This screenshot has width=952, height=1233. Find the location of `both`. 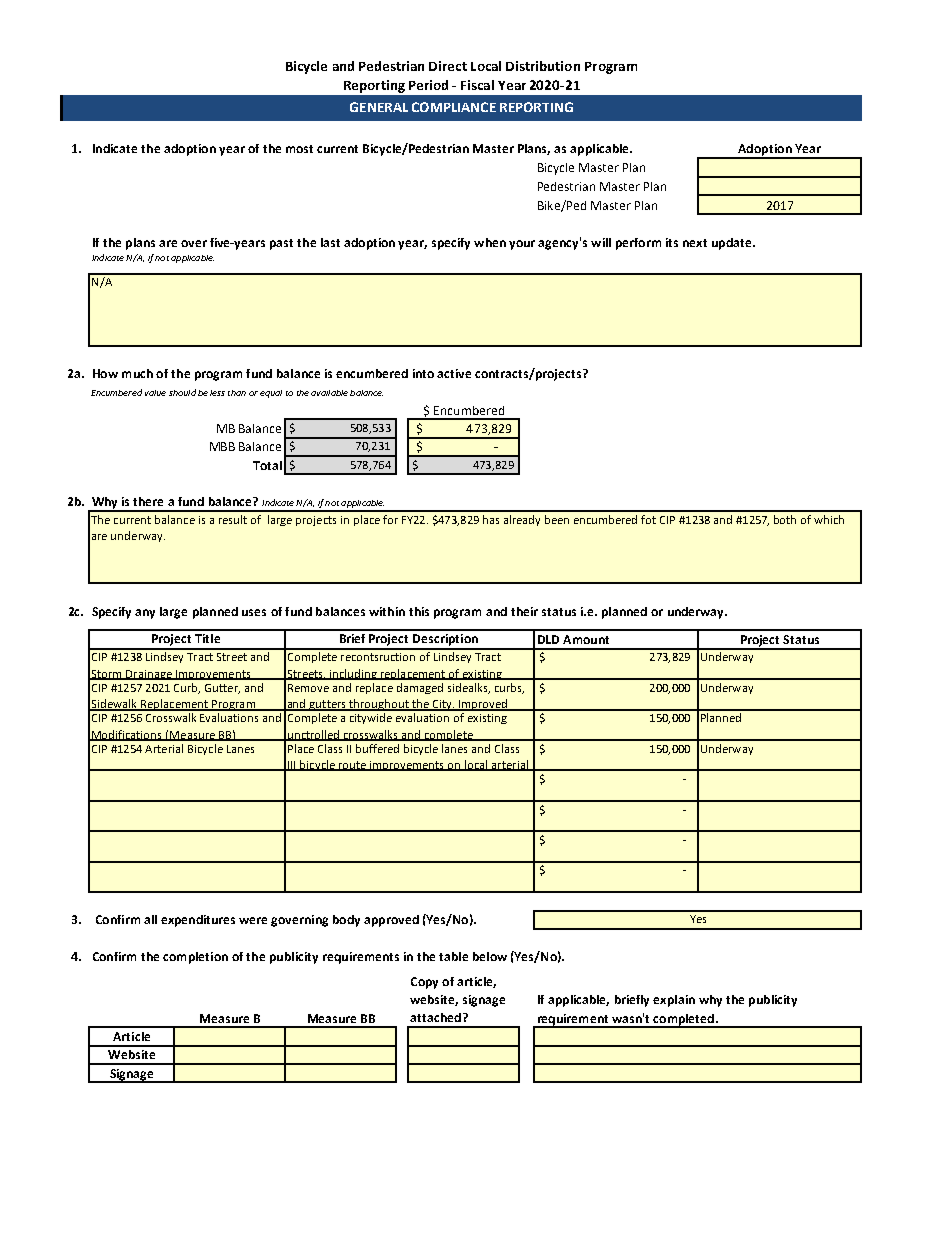

both is located at coordinates (785, 519).
